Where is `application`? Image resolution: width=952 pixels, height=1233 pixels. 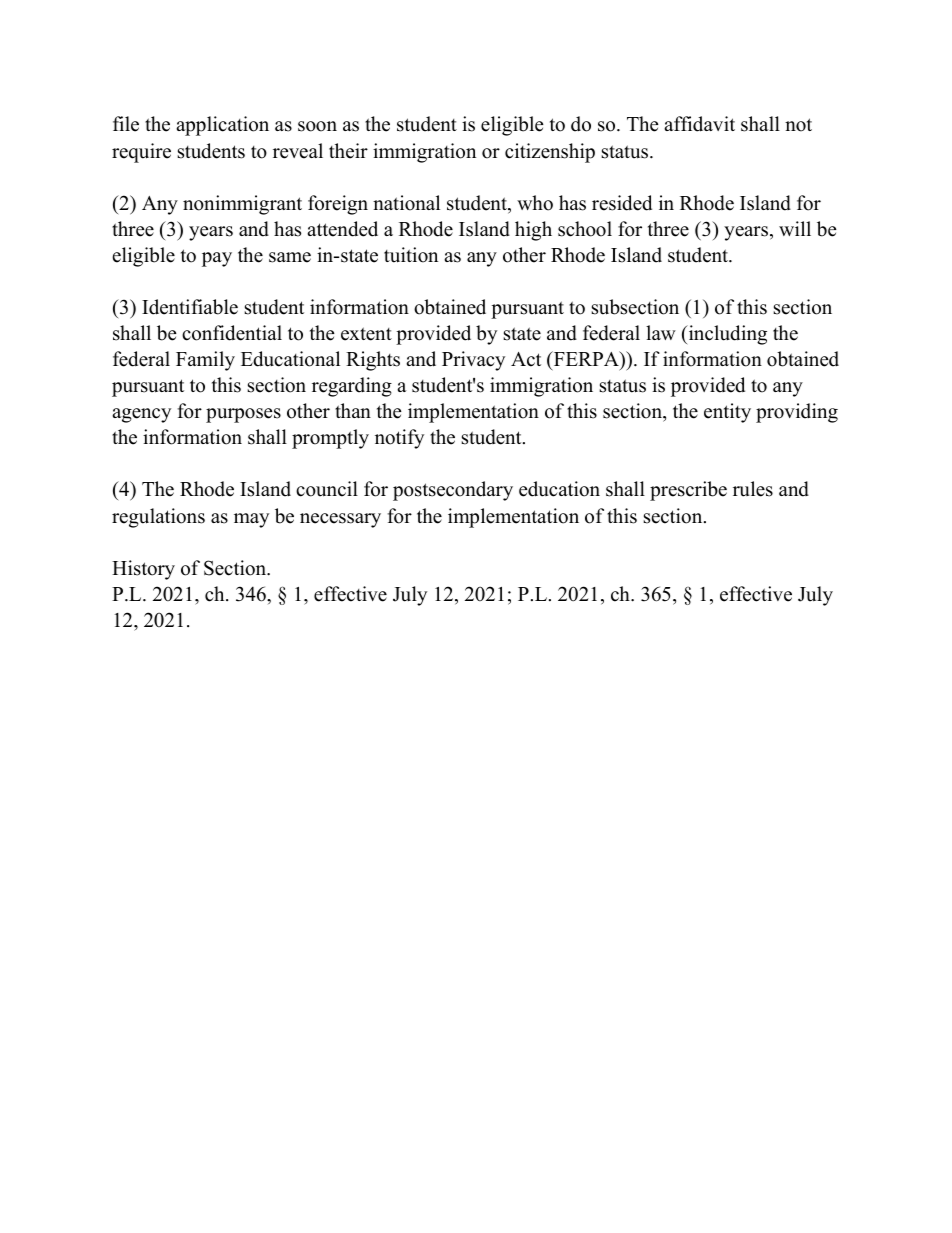 application is located at coordinates (222, 126).
